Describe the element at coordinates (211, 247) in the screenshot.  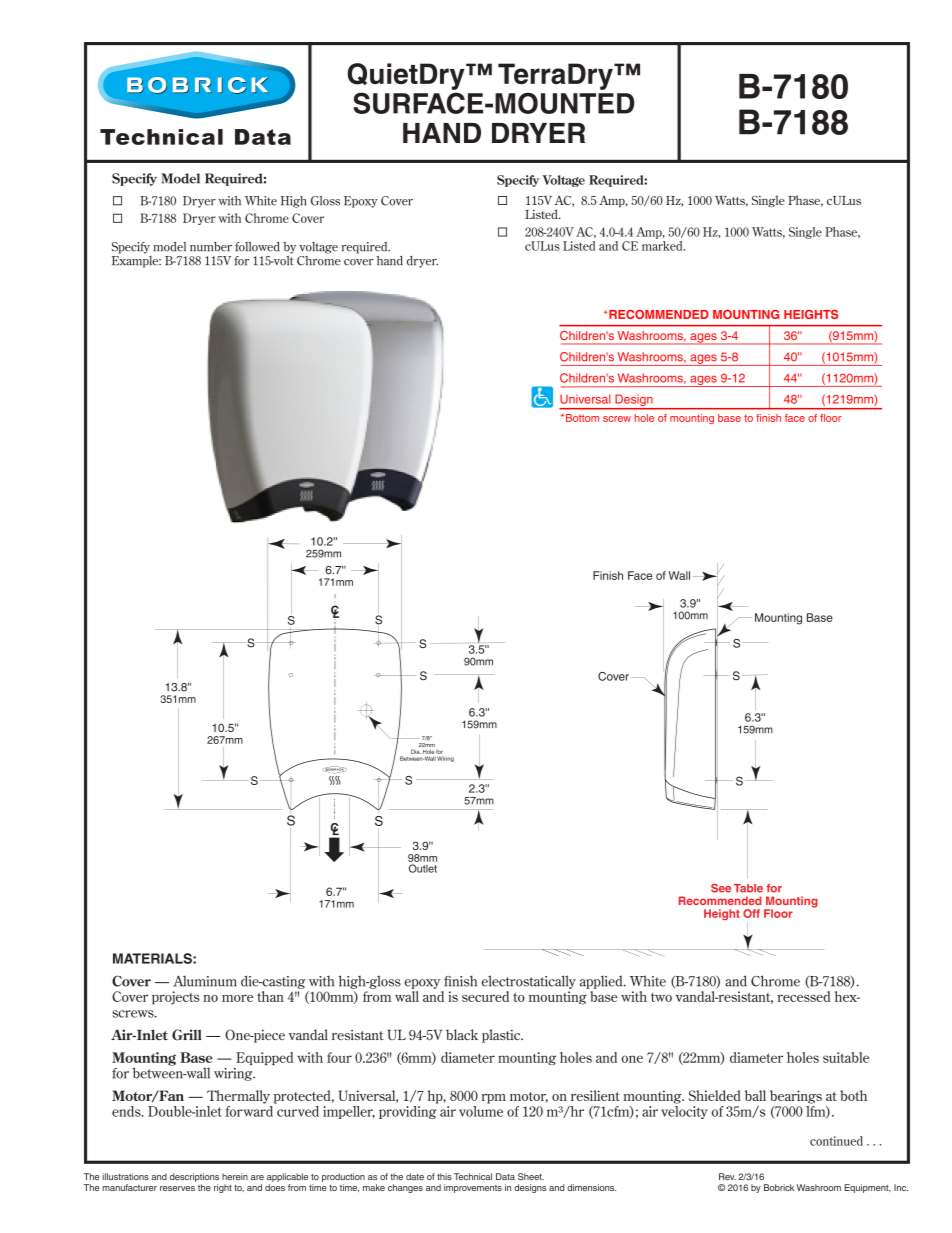
I see `number` at that location.
